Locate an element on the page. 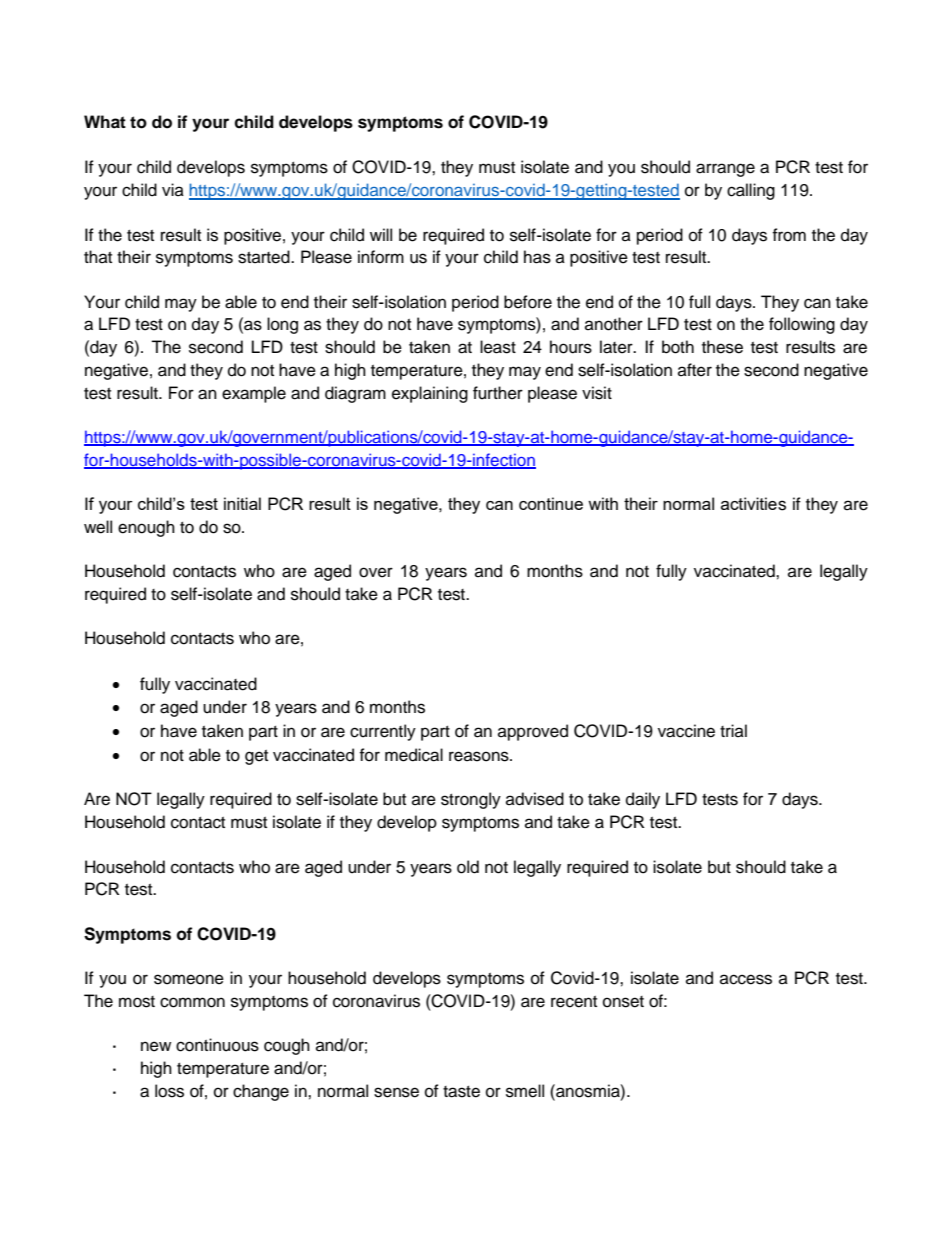 This page has width=952, height=1233. currently is located at coordinates (383, 732).
